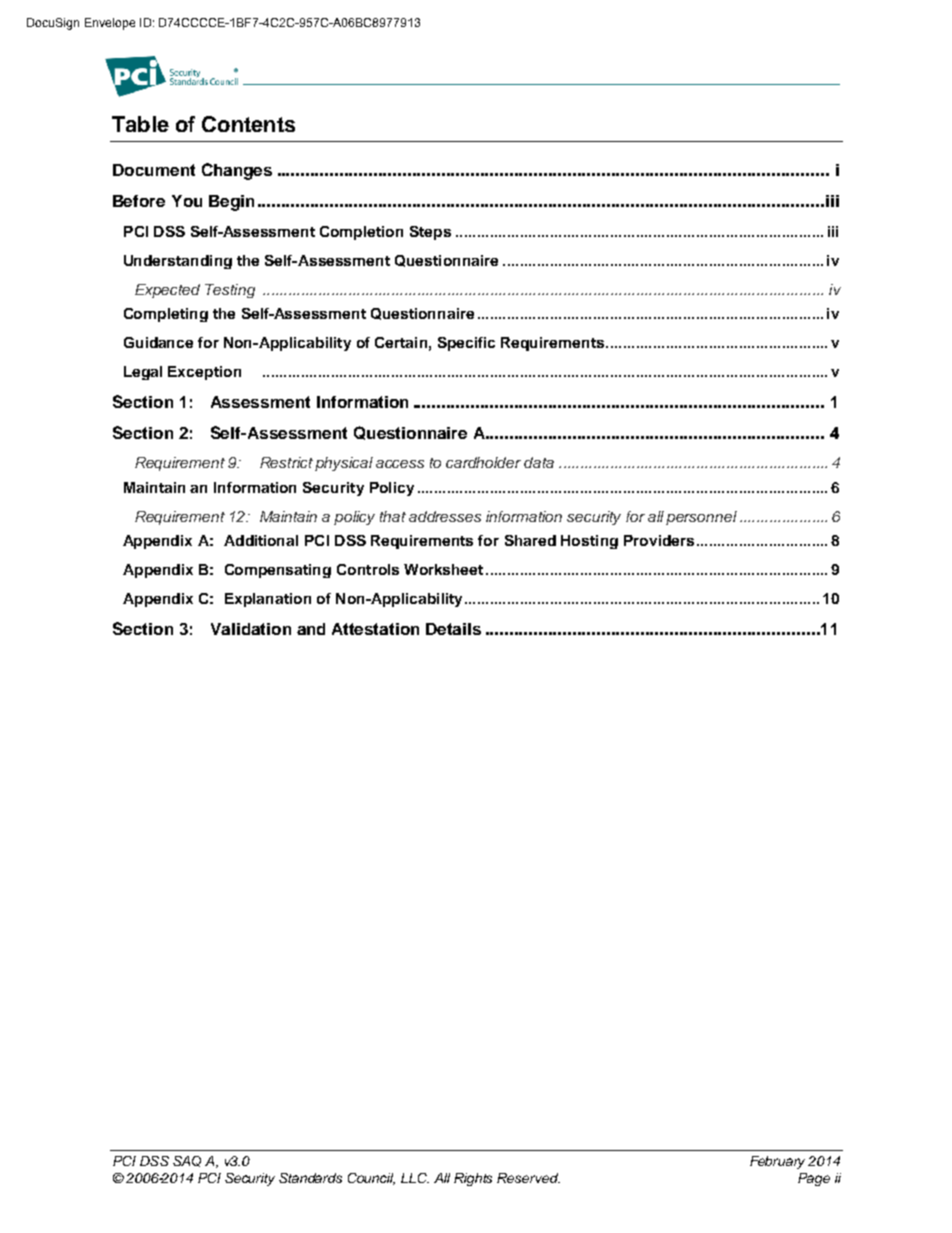 The image size is (952, 1233). Describe the element at coordinates (237, 171) in the screenshot. I see `Changes` at that location.
